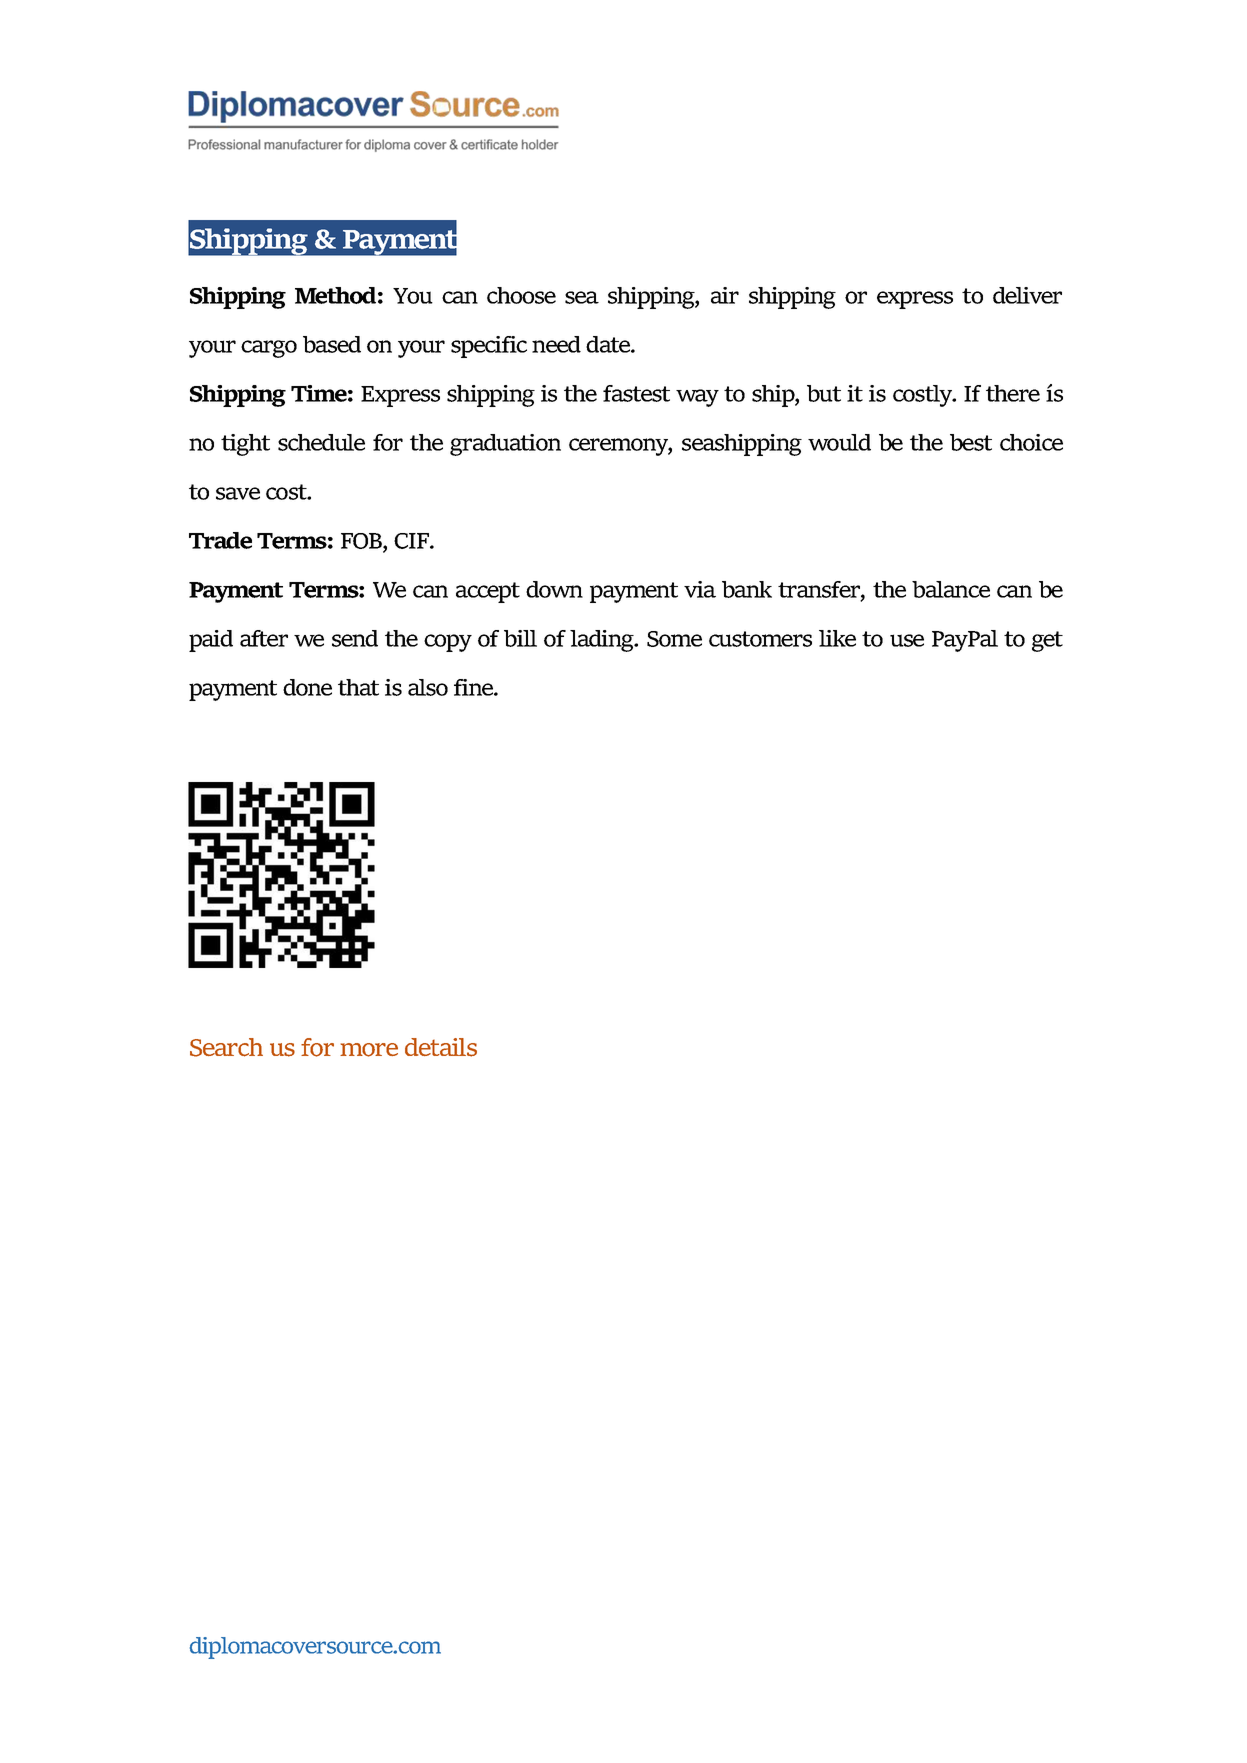 The width and height of the image is (1247, 1763). I want to click on date, so click(609, 344).
